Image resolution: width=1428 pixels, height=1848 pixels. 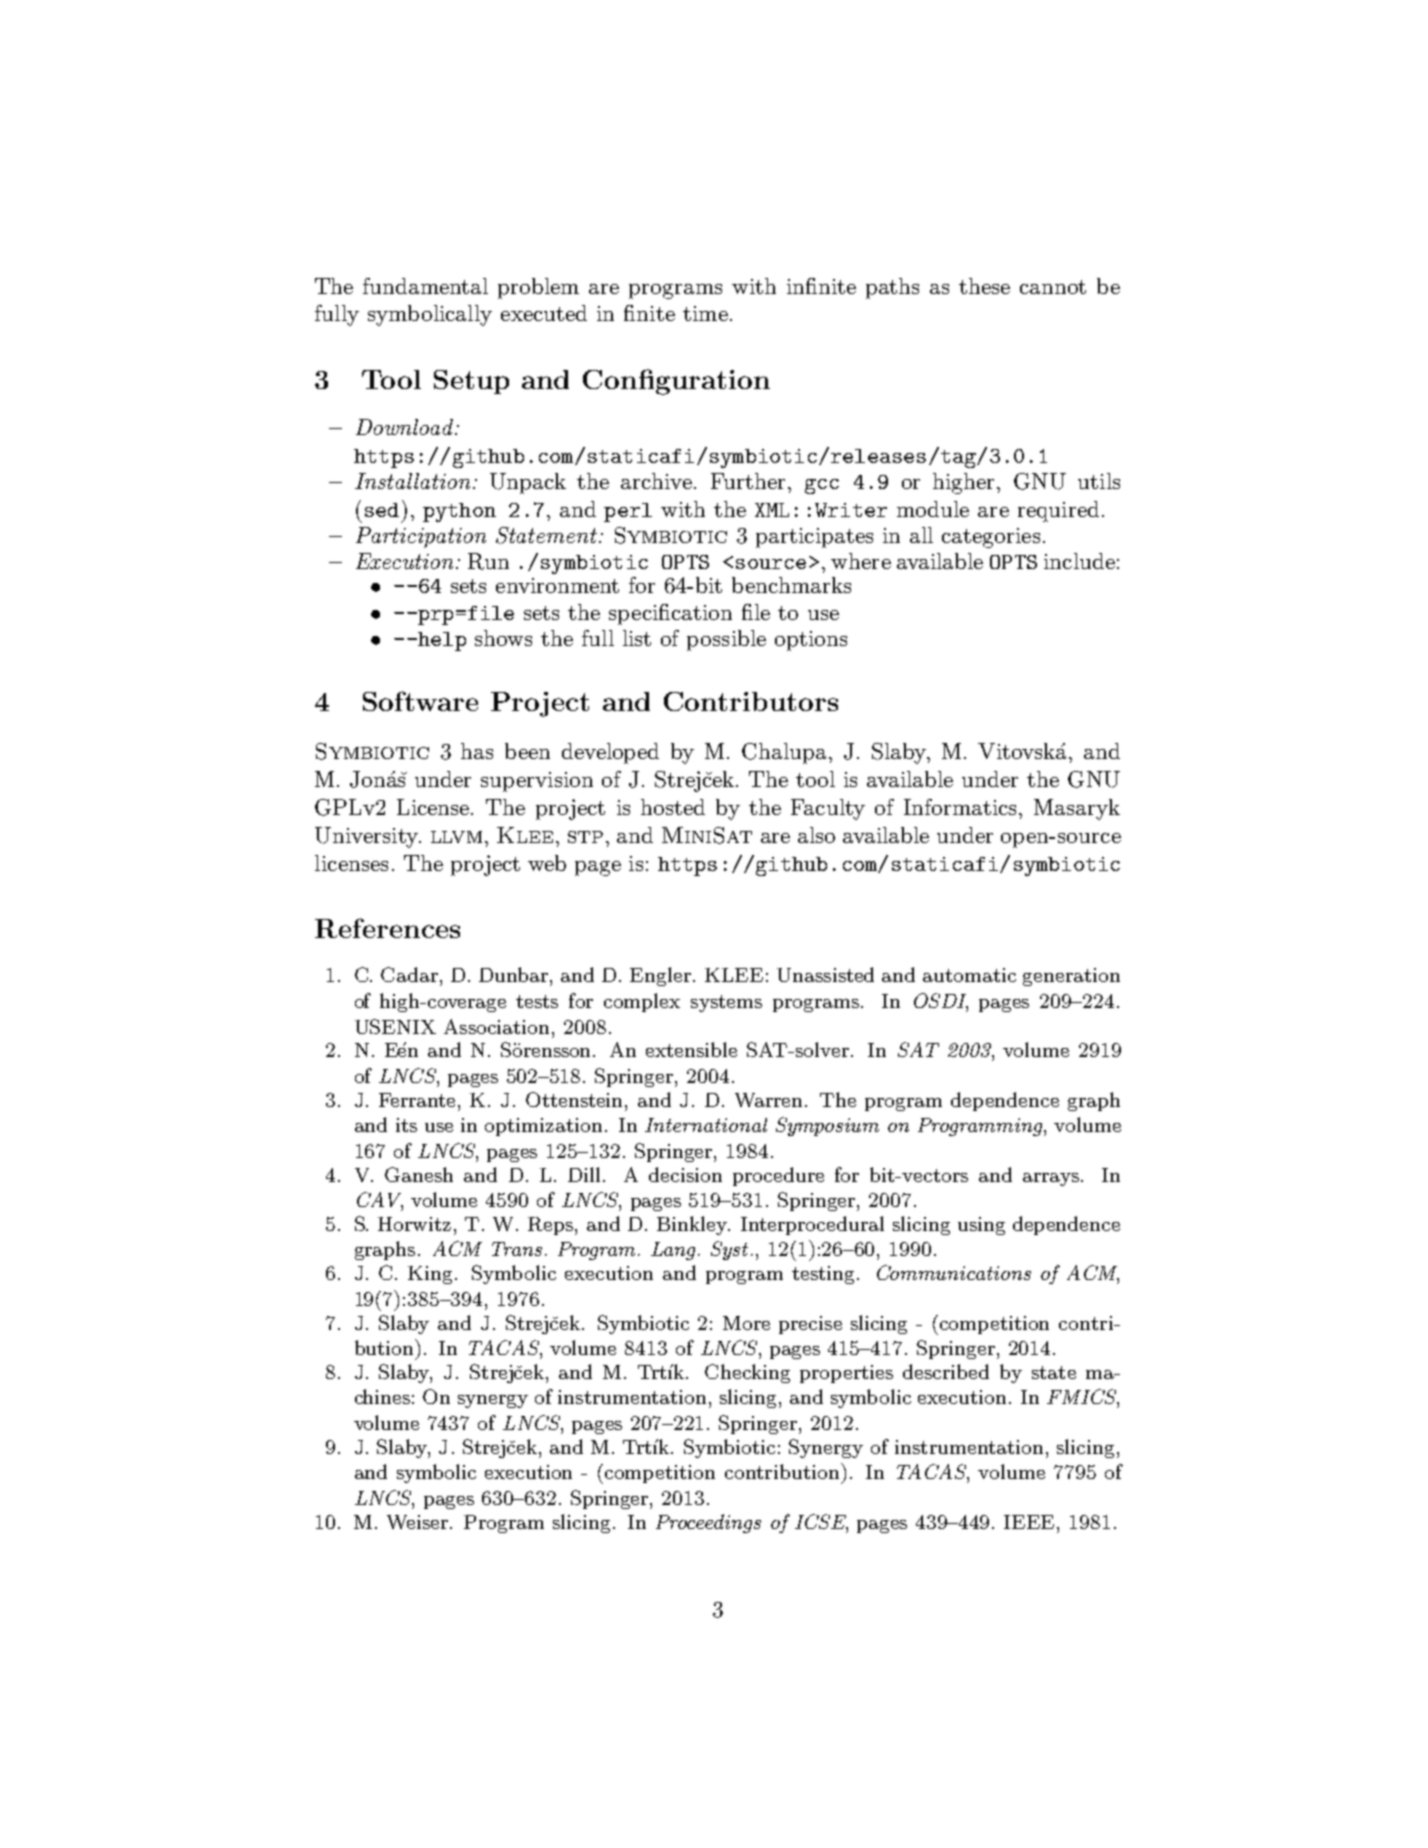 I want to click on time, so click(x=705, y=313).
